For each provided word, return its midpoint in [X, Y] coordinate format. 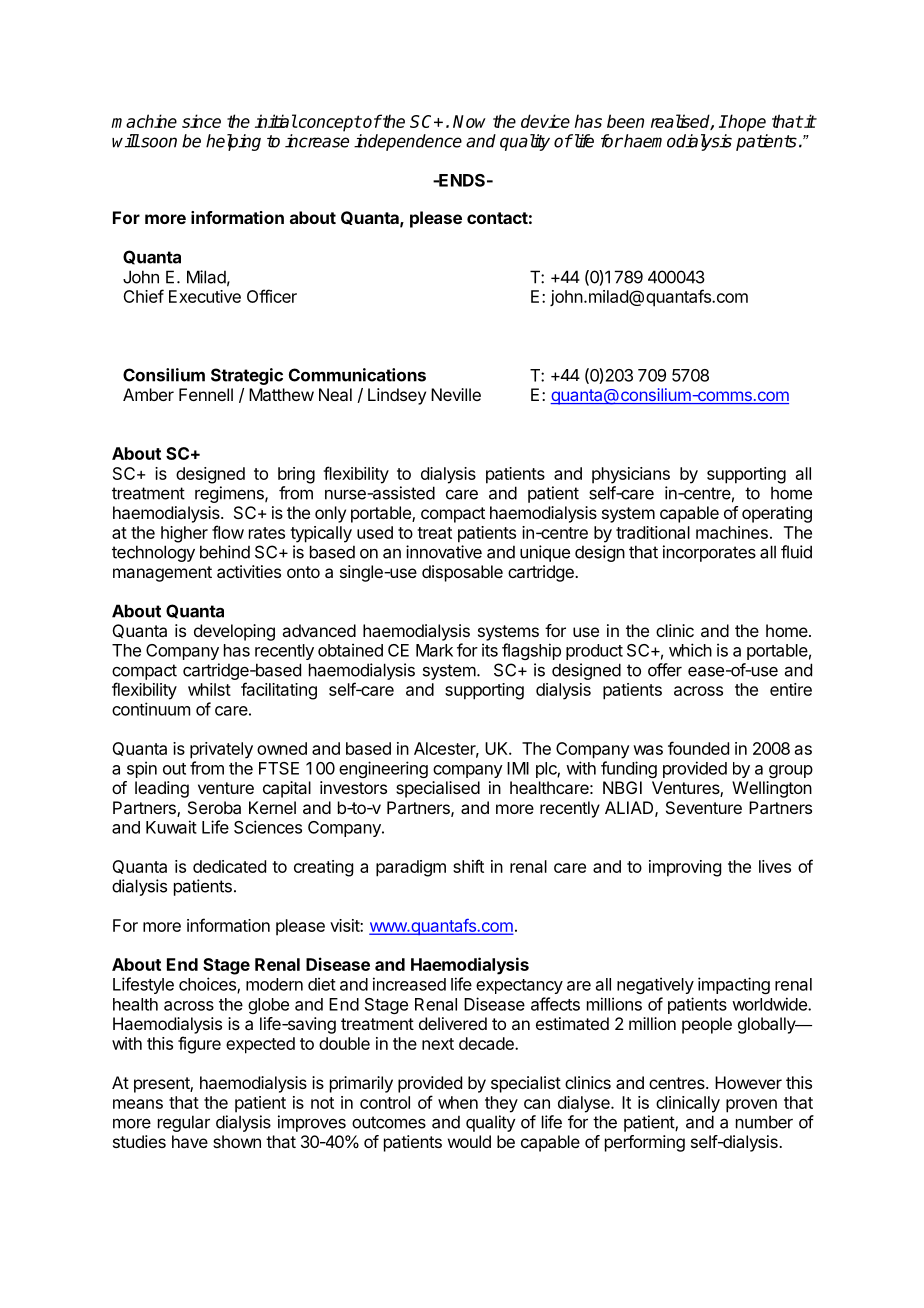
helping [233, 142]
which [690, 650]
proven [751, 1106]
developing [234, 632]
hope [746, 123]
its [490, 650]
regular [184, 1123]
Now [469, 121]
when [458, 1102]
